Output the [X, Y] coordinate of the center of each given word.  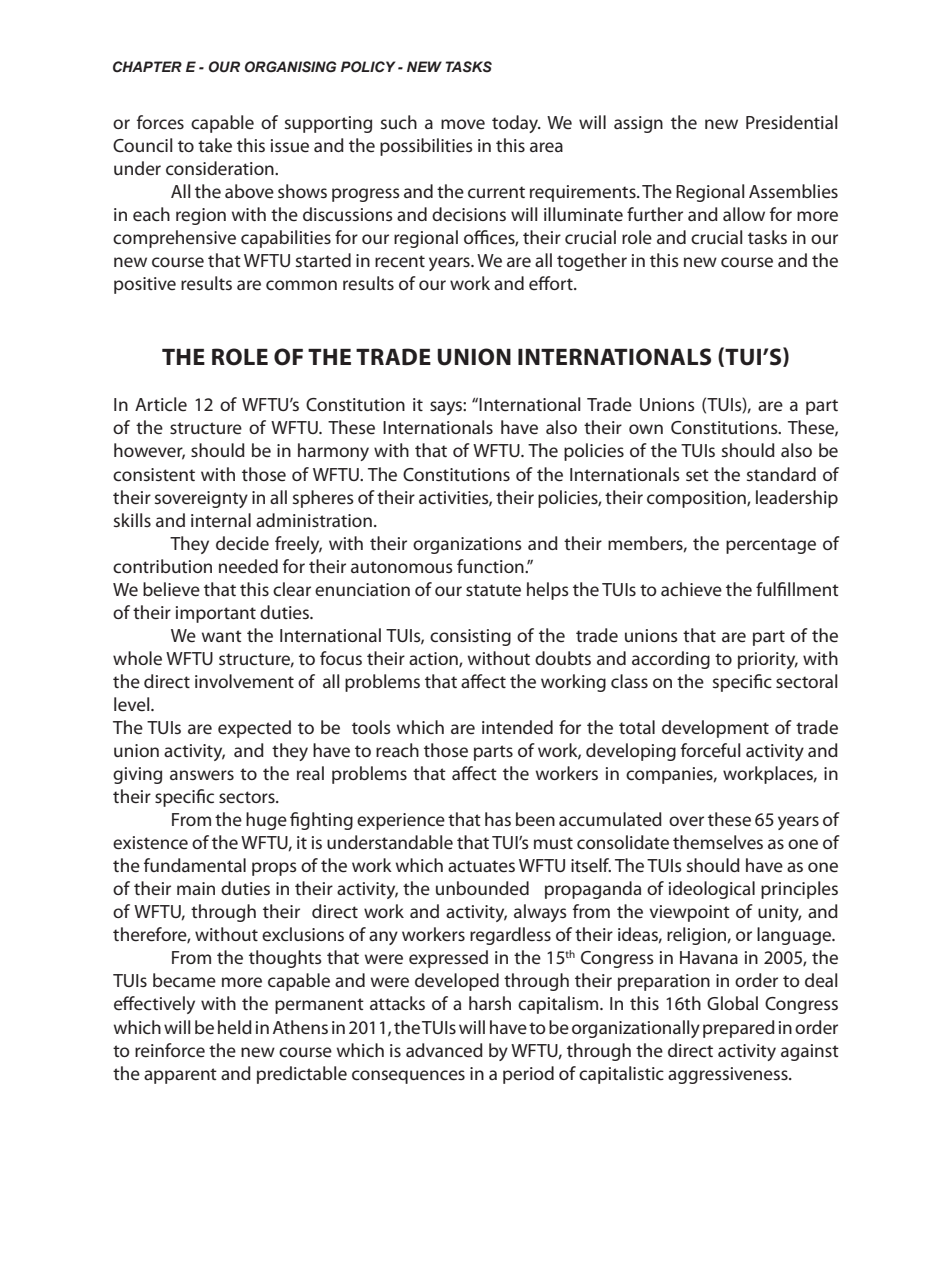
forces [160, 122]
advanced [444, 1050]
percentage [771, 546]
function [491, 566]
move [463, 124]
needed [248, 566]
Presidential [791, 122]
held [235, 1027]
